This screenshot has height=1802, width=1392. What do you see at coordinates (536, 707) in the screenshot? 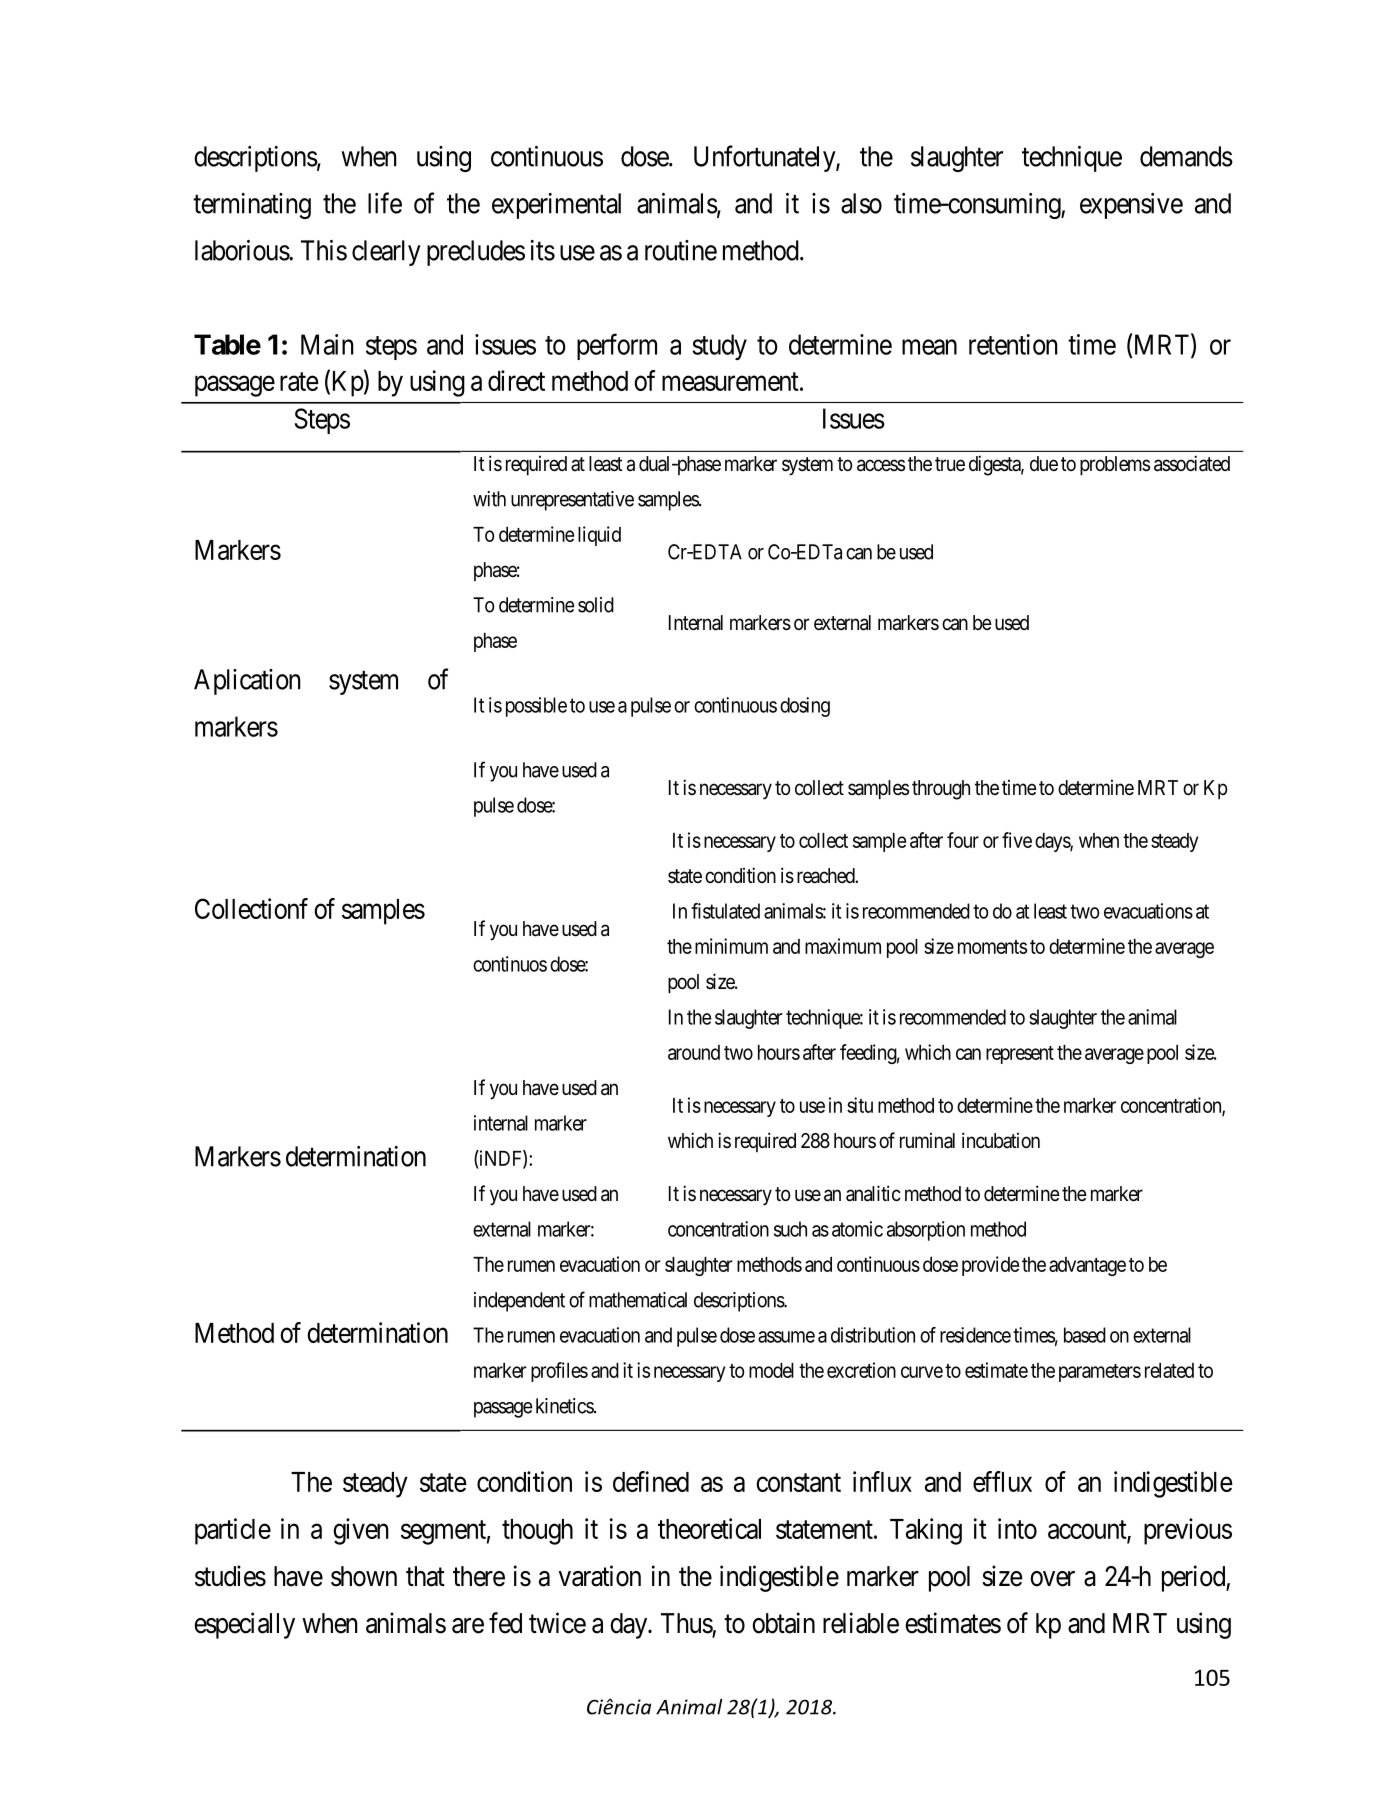
I see `possible` at bounding box center [536, 707].
